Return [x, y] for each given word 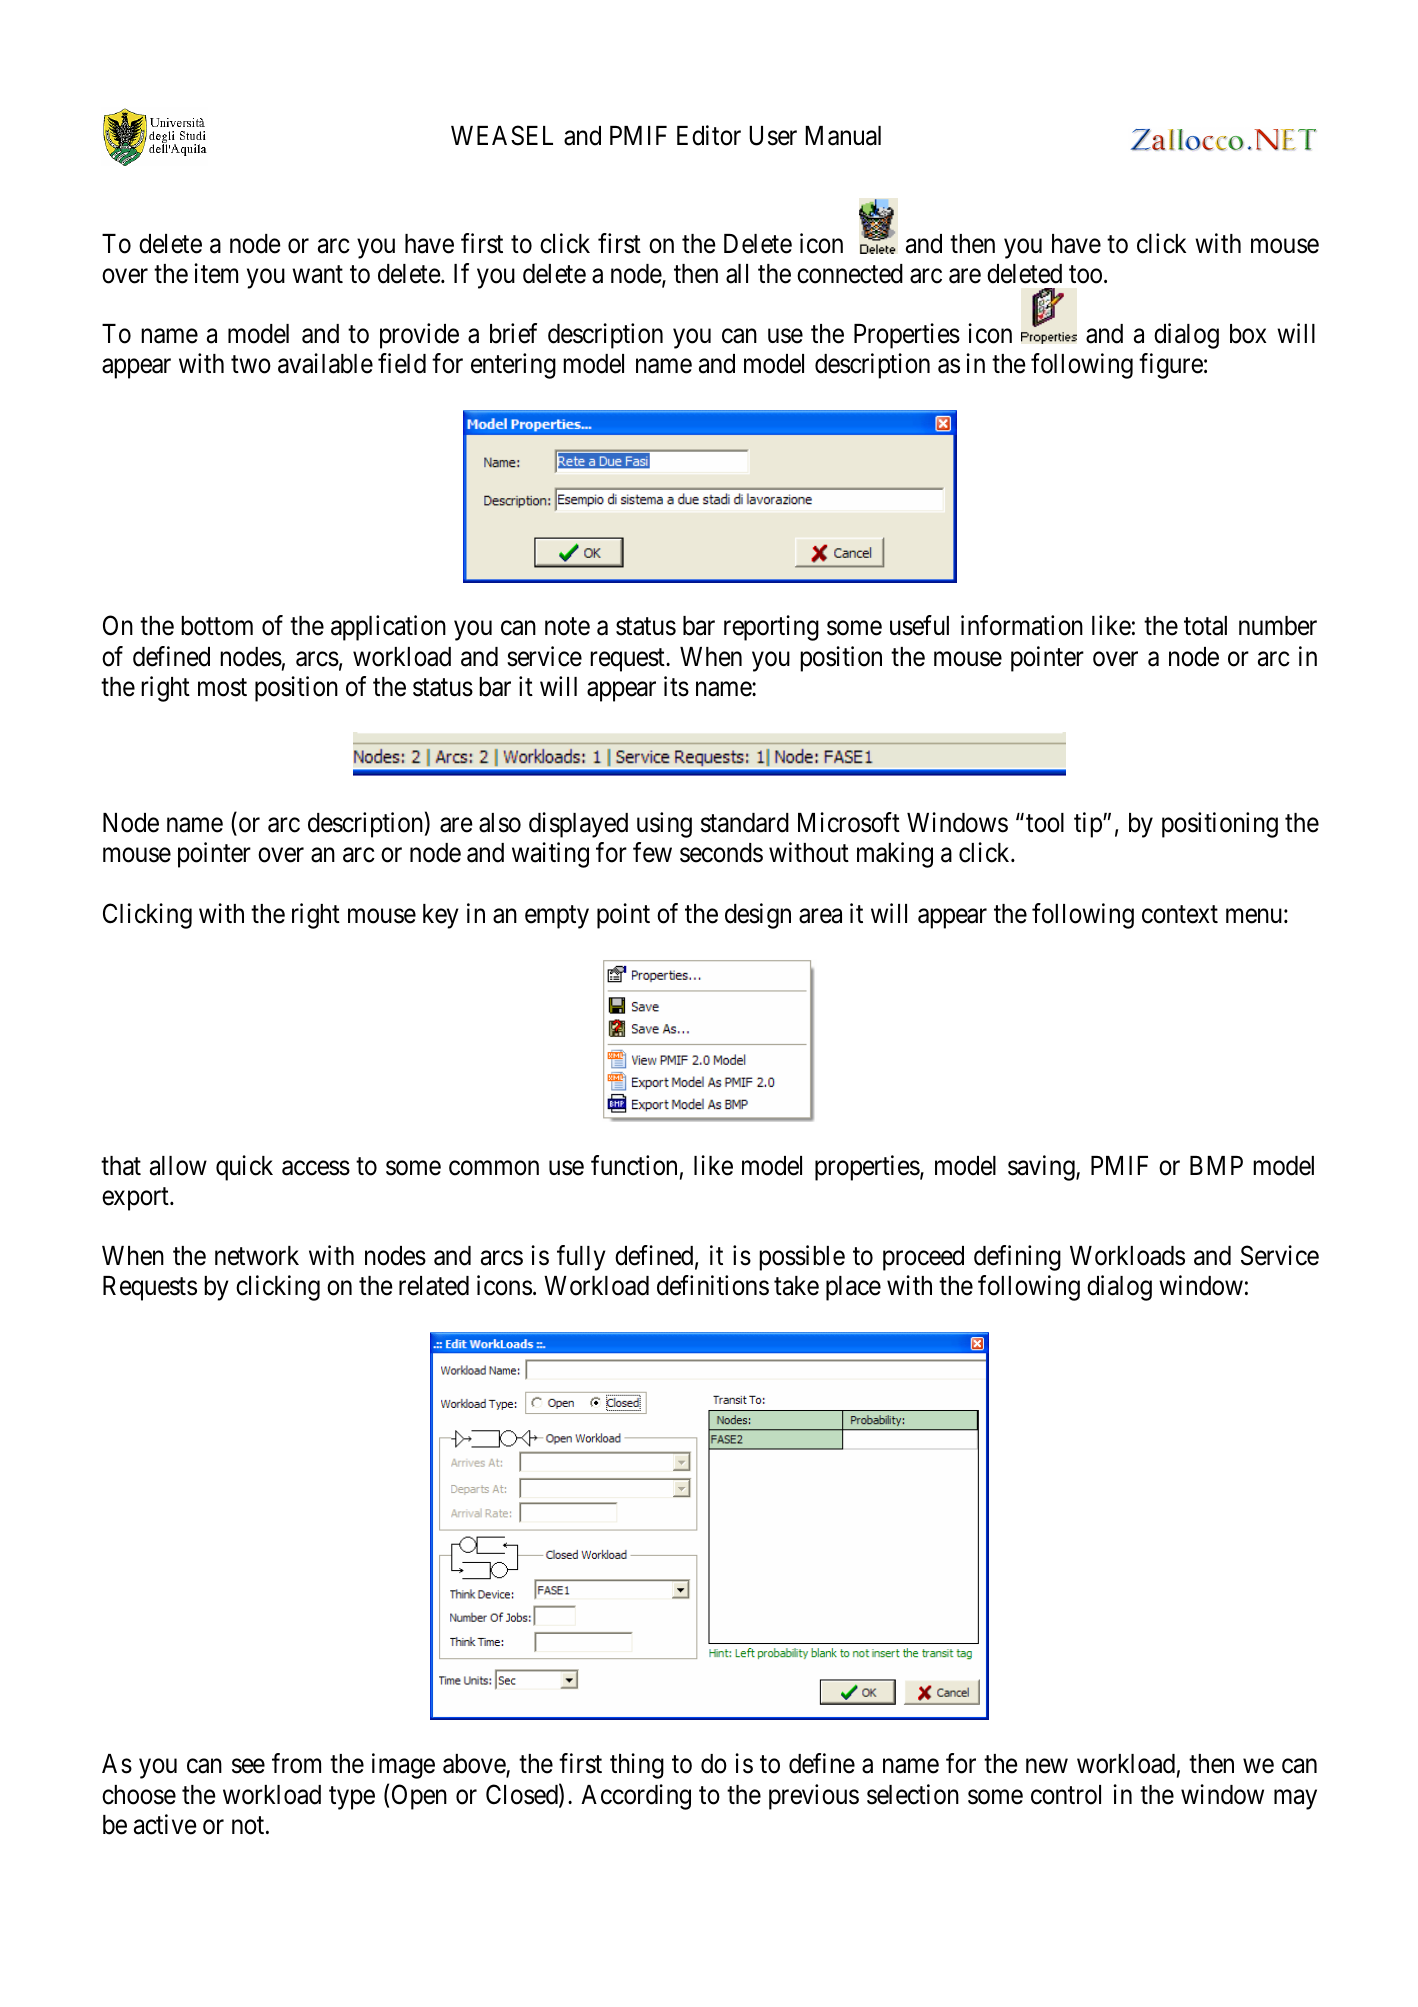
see [248, 1766]
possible [802, 1258]
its [676, 686]
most [222, 688]
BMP [1216, 1165]
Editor [709, 135]
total [1205, 626]
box [1248, 334]
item [216, 273]
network [257, 1256]
